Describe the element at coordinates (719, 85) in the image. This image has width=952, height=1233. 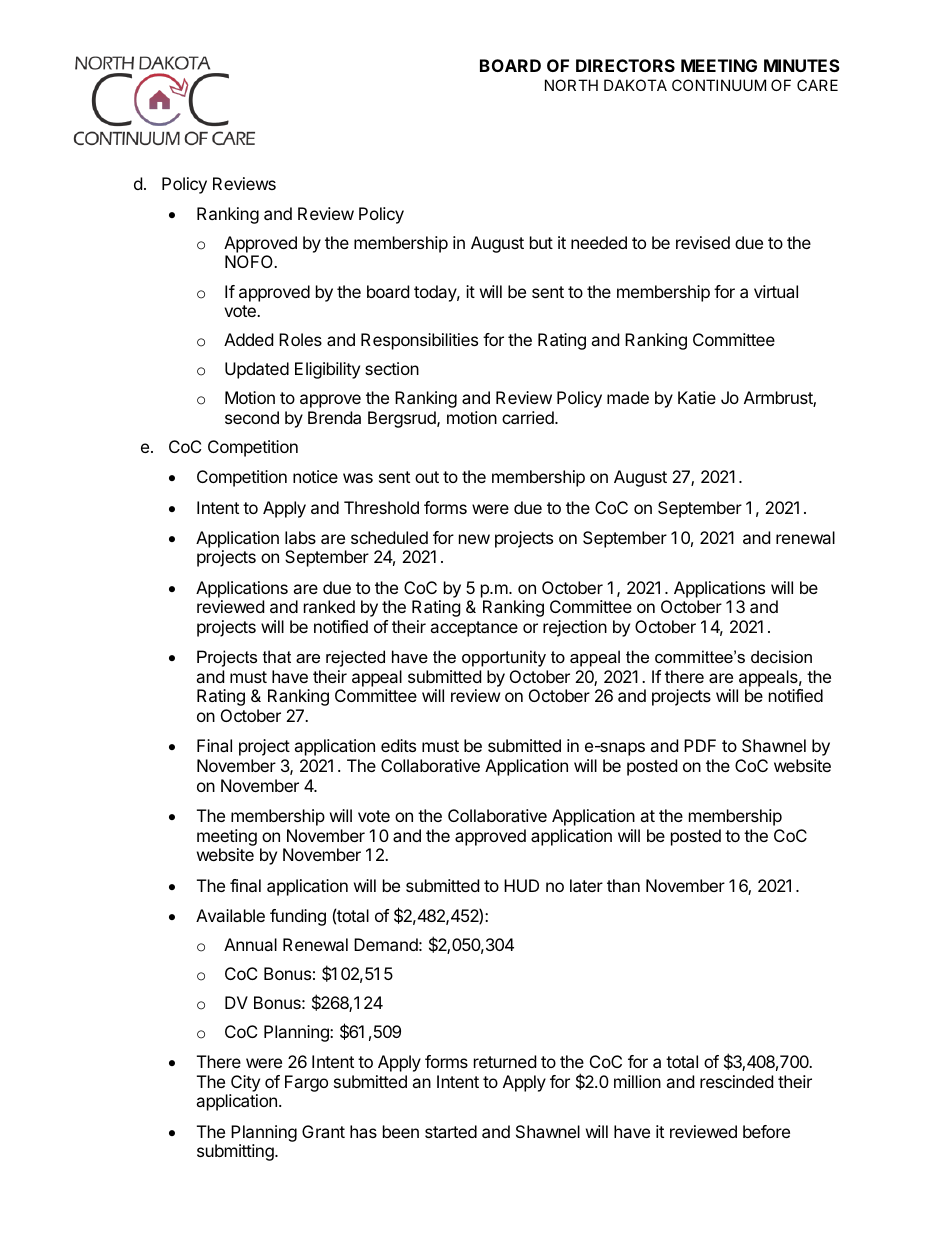
I see `CONTINUUM` at that location.
